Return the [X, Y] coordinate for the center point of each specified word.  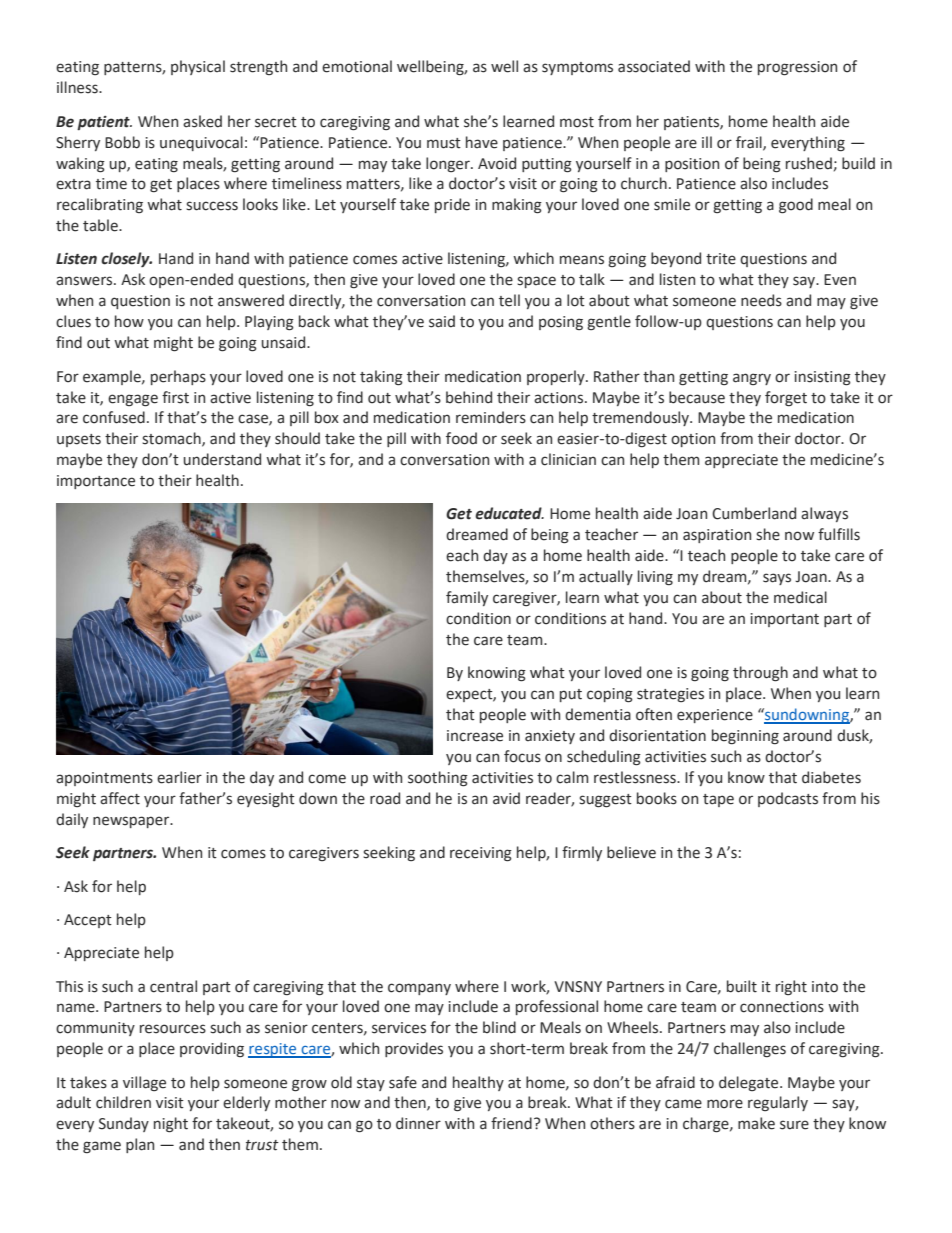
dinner [418, 1123]
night [171, 1125]
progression [797, 68]
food [461, 438]
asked [202, 121]
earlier [179, 777]
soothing [438, 779]
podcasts [788, 799]
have [482, 142]
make [756, 1123]
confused [114, 417]
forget [786, 398]
